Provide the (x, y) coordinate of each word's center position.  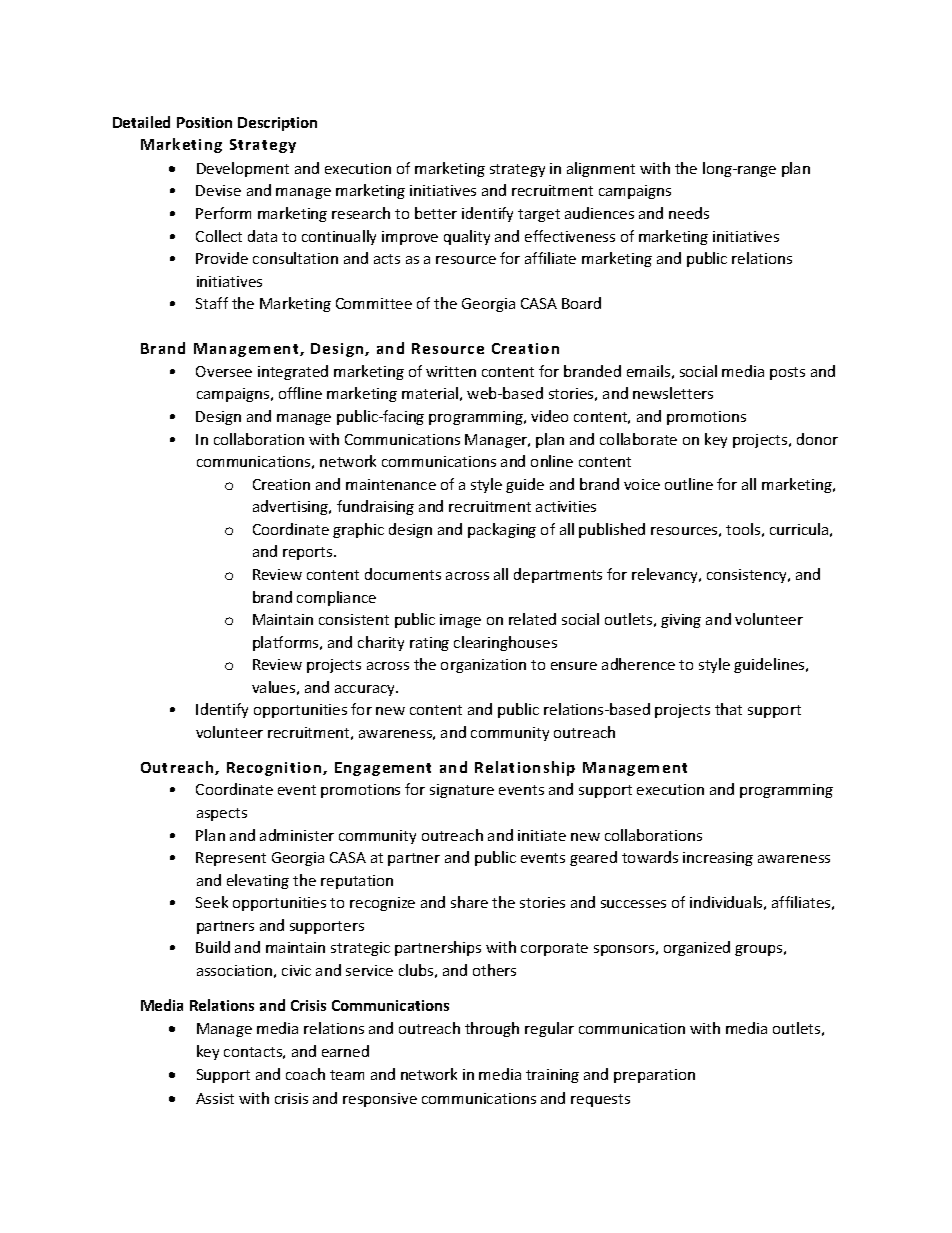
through (492, 1029)
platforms (287, 643)
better (436, 213)
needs (689, 213)
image (460, 621)
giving (681, 621)
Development (243, 169)
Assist (215, 1098)
